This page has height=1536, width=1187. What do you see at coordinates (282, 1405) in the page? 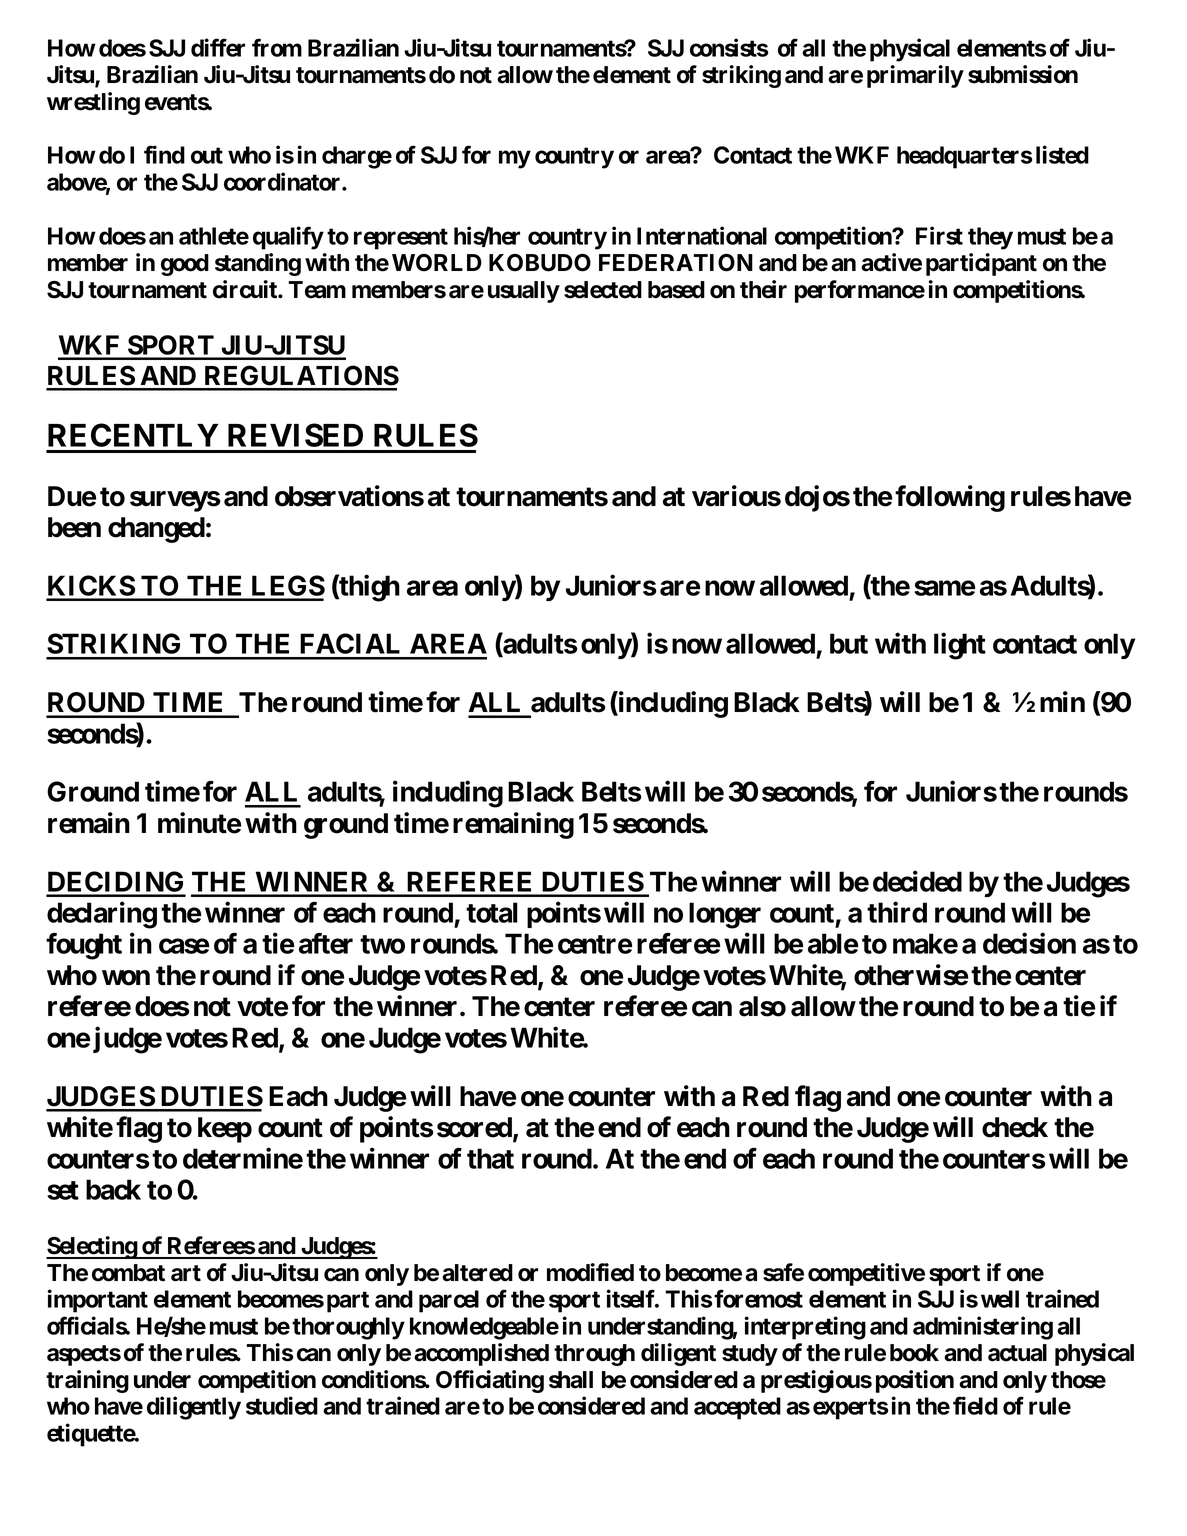
I see `studied` at bounding box center [282, 1405].
